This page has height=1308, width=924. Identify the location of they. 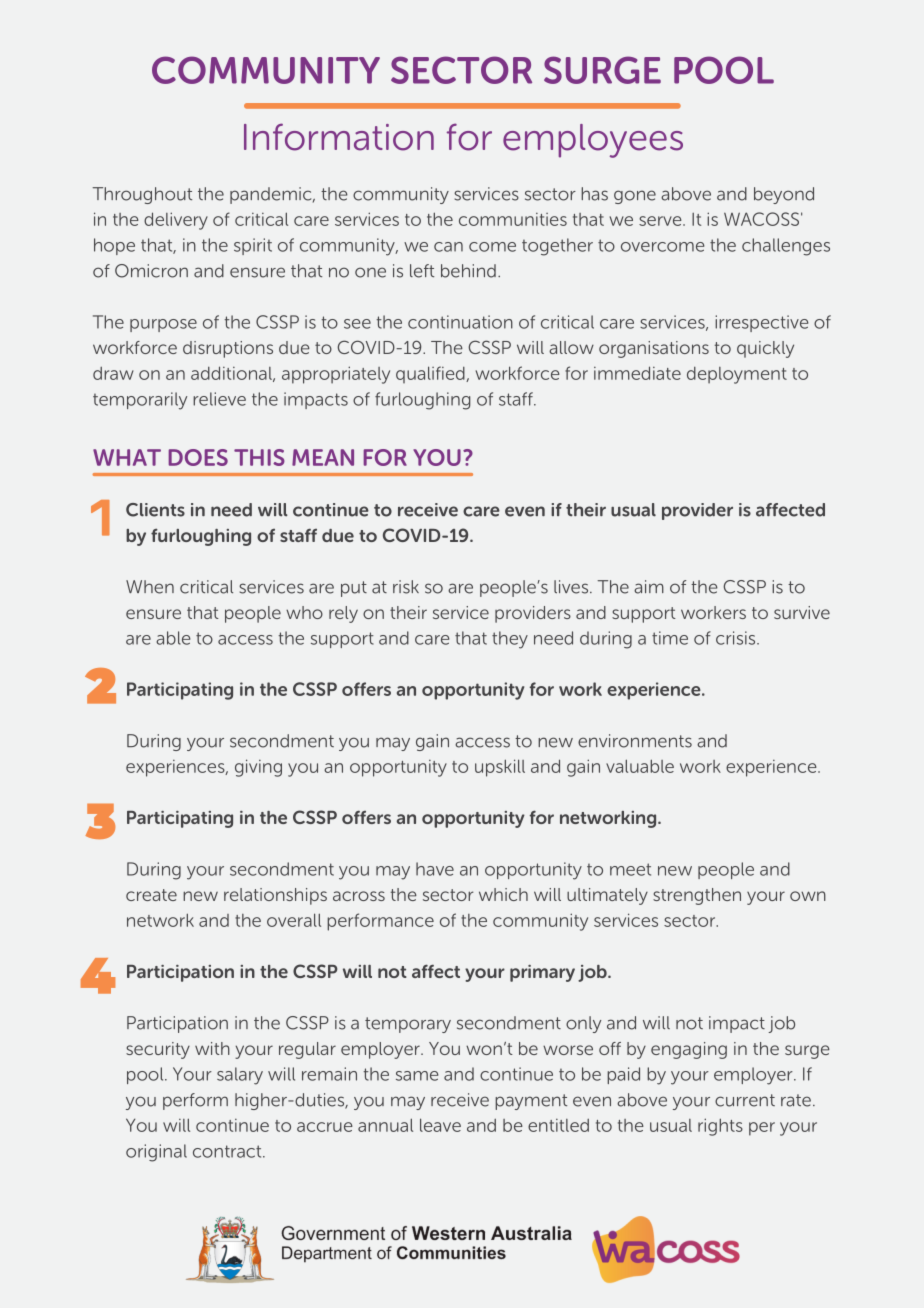
(510, 640).
